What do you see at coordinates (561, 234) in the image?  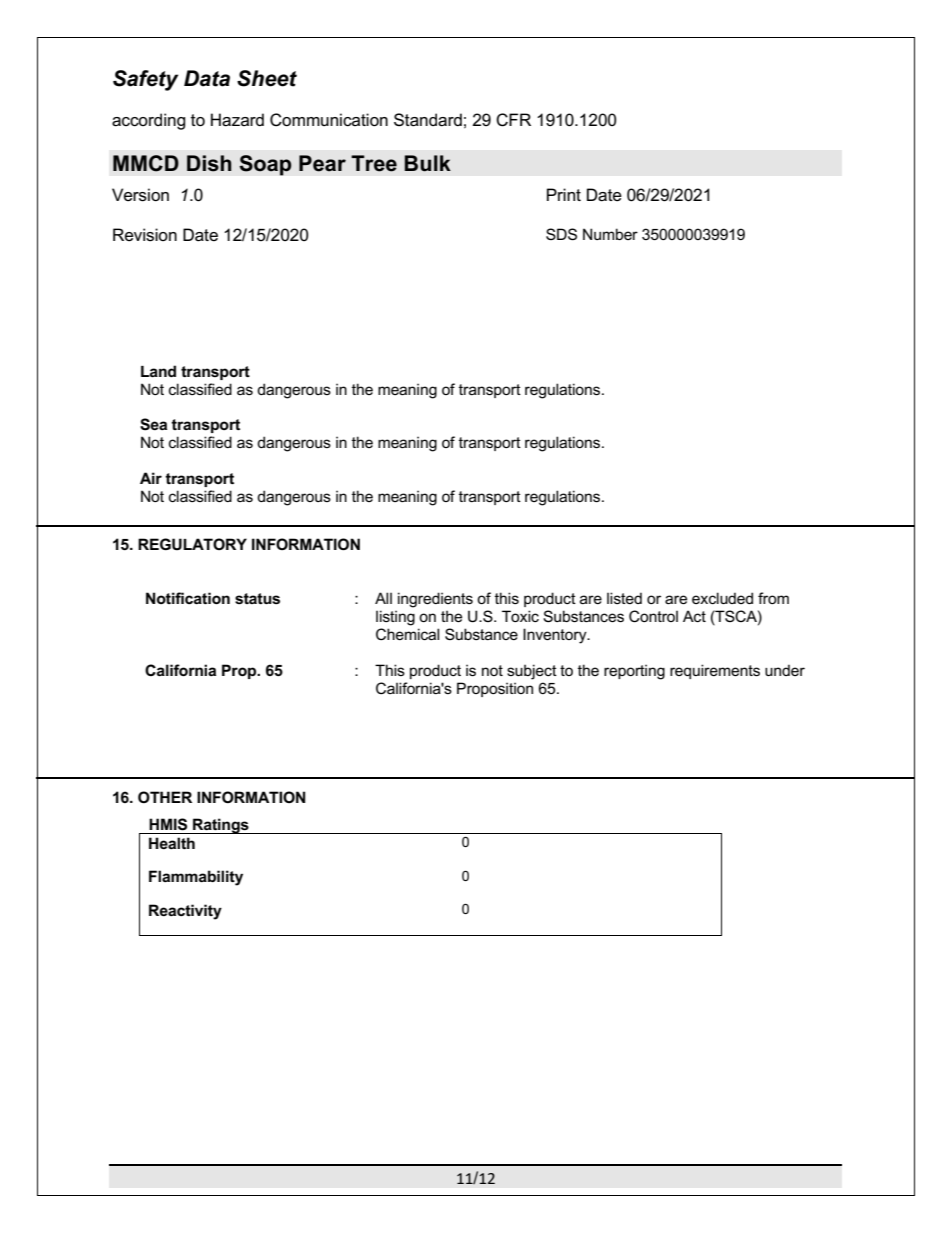 I see `SDS` at bounding box center [561, 234].
